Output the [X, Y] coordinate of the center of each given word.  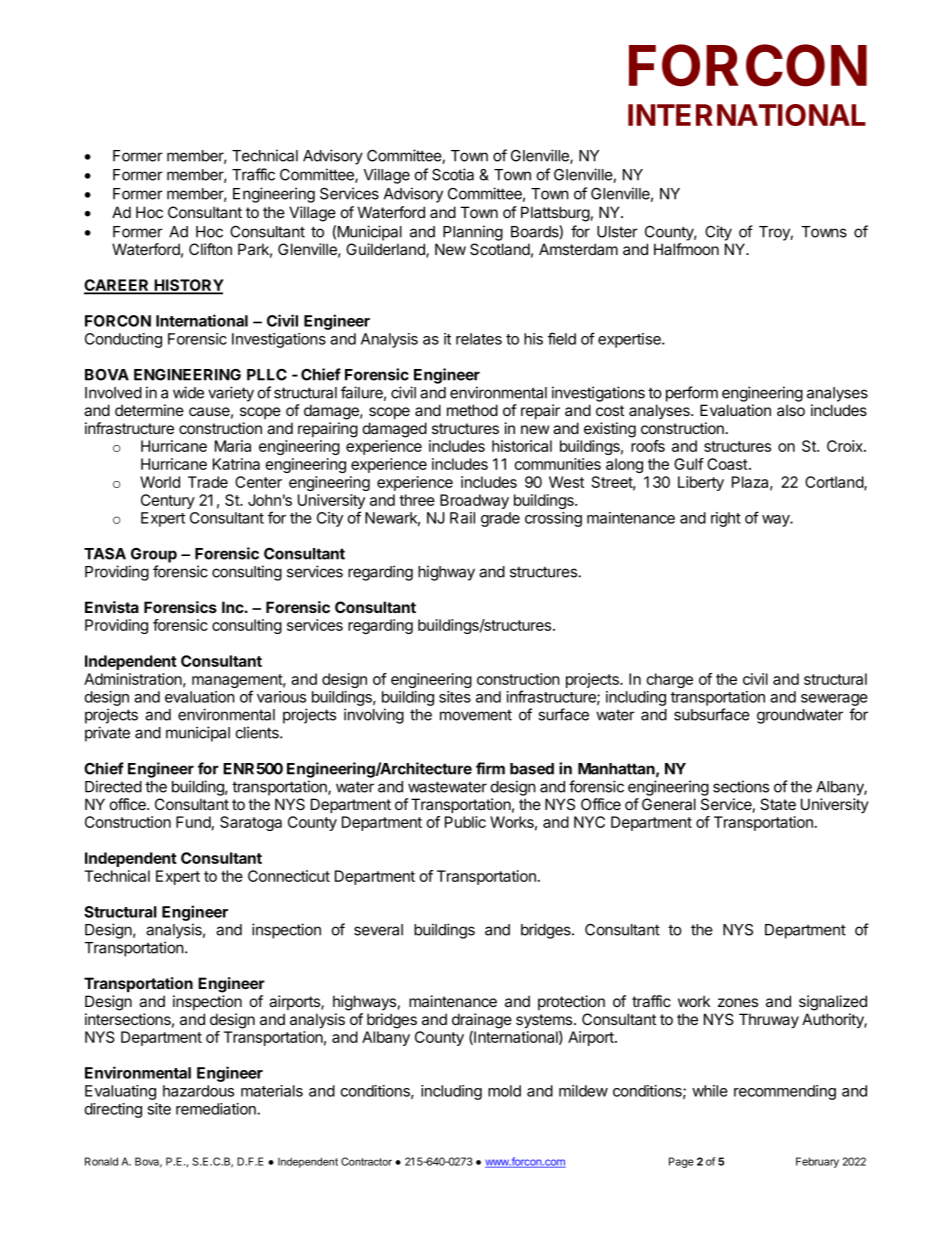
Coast [727, 464]
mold [504, 1091]
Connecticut [289, 876]
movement [476, 715]
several [378, 930]
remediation [217, 1109]
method [472, 410]
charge [669, 680]
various [281, 697]
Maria [233, 446]
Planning [473, 233]
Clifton [210, 249]
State [778, 804]
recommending [785, 1092]
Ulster [617, 232]
